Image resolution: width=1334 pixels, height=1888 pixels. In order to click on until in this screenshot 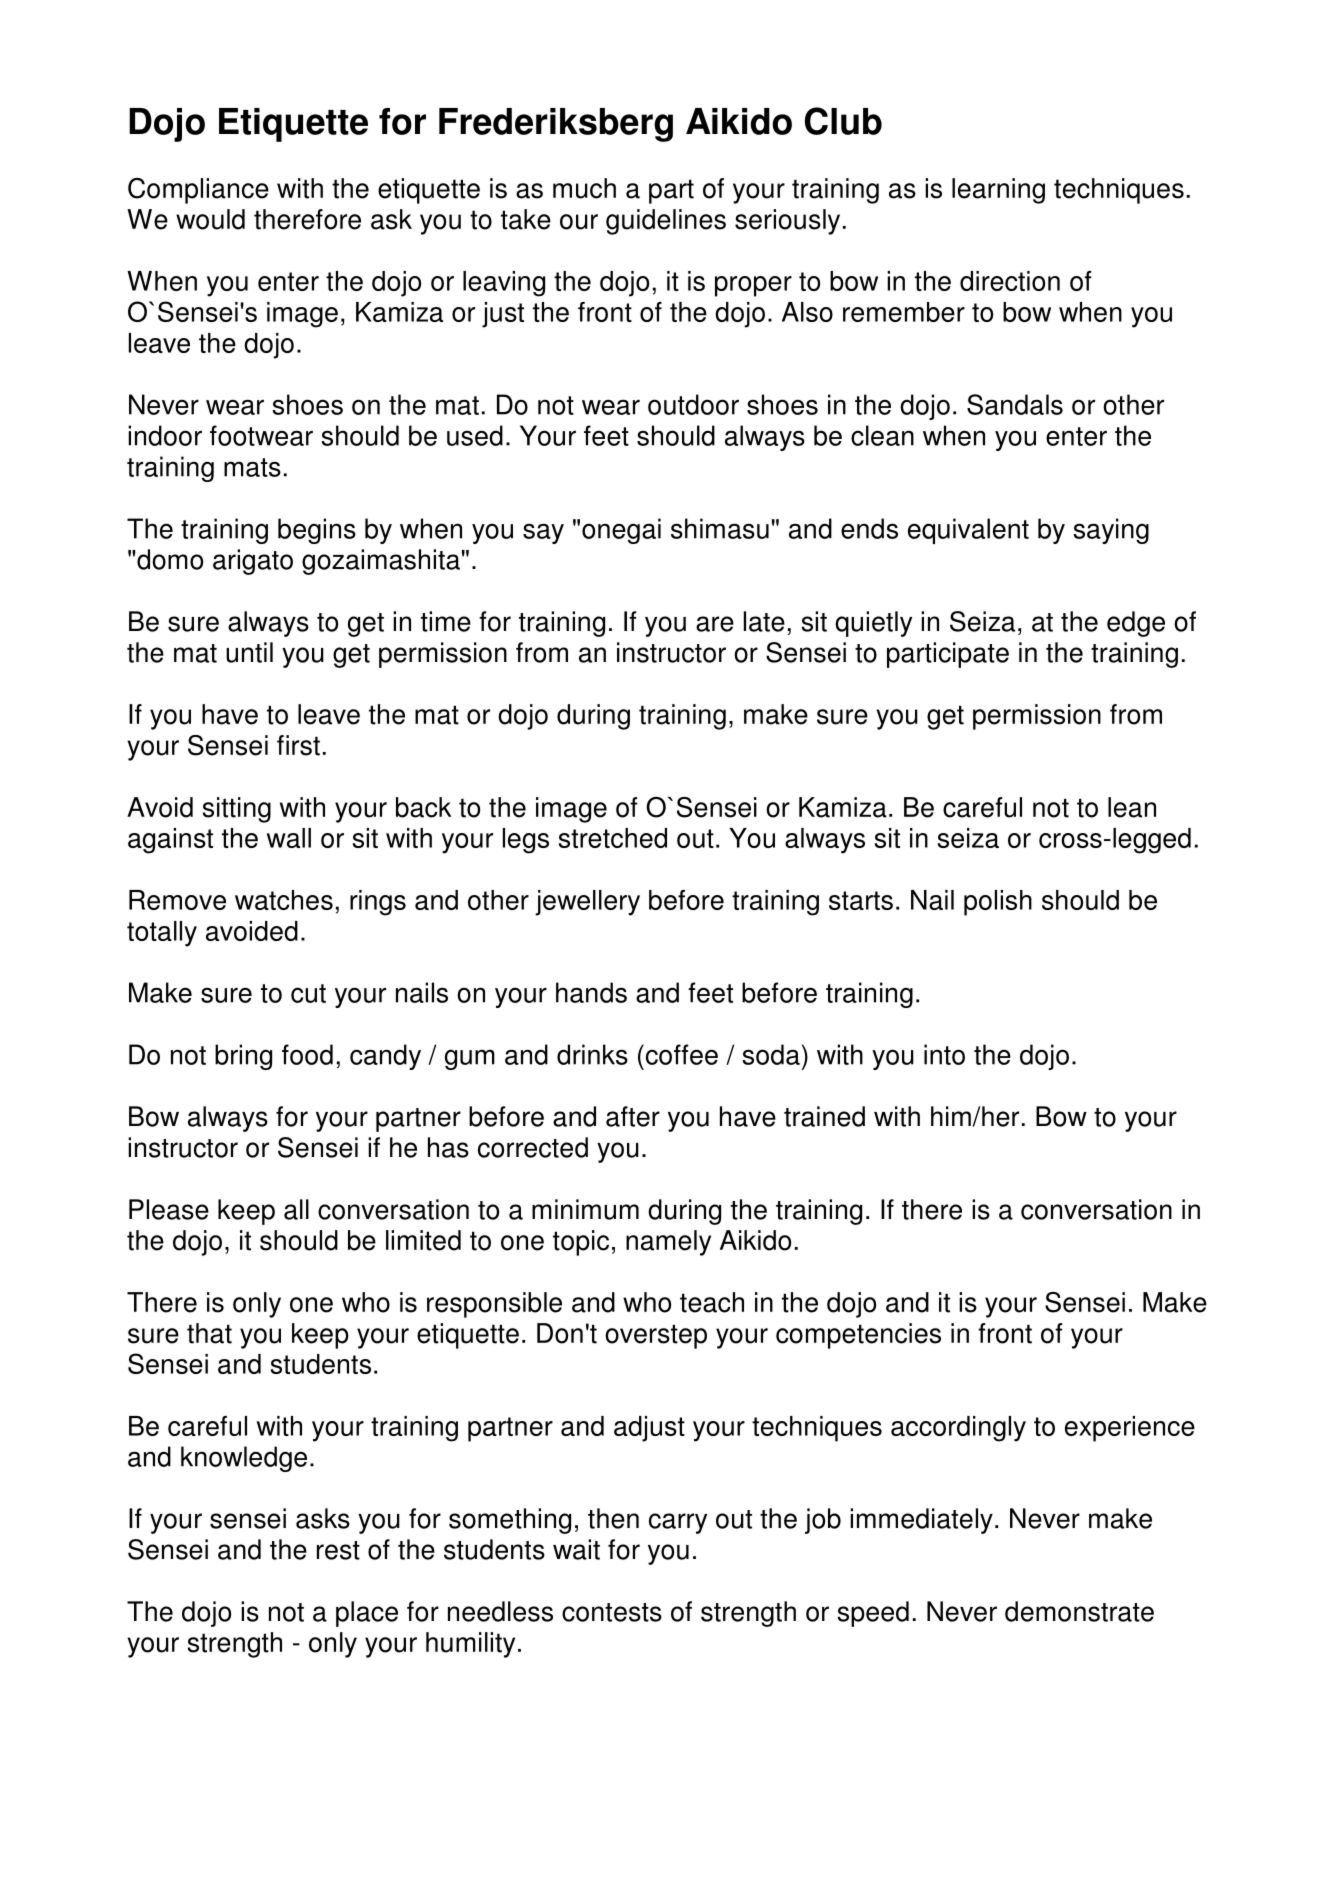, I will do `click(249, 652)`.
